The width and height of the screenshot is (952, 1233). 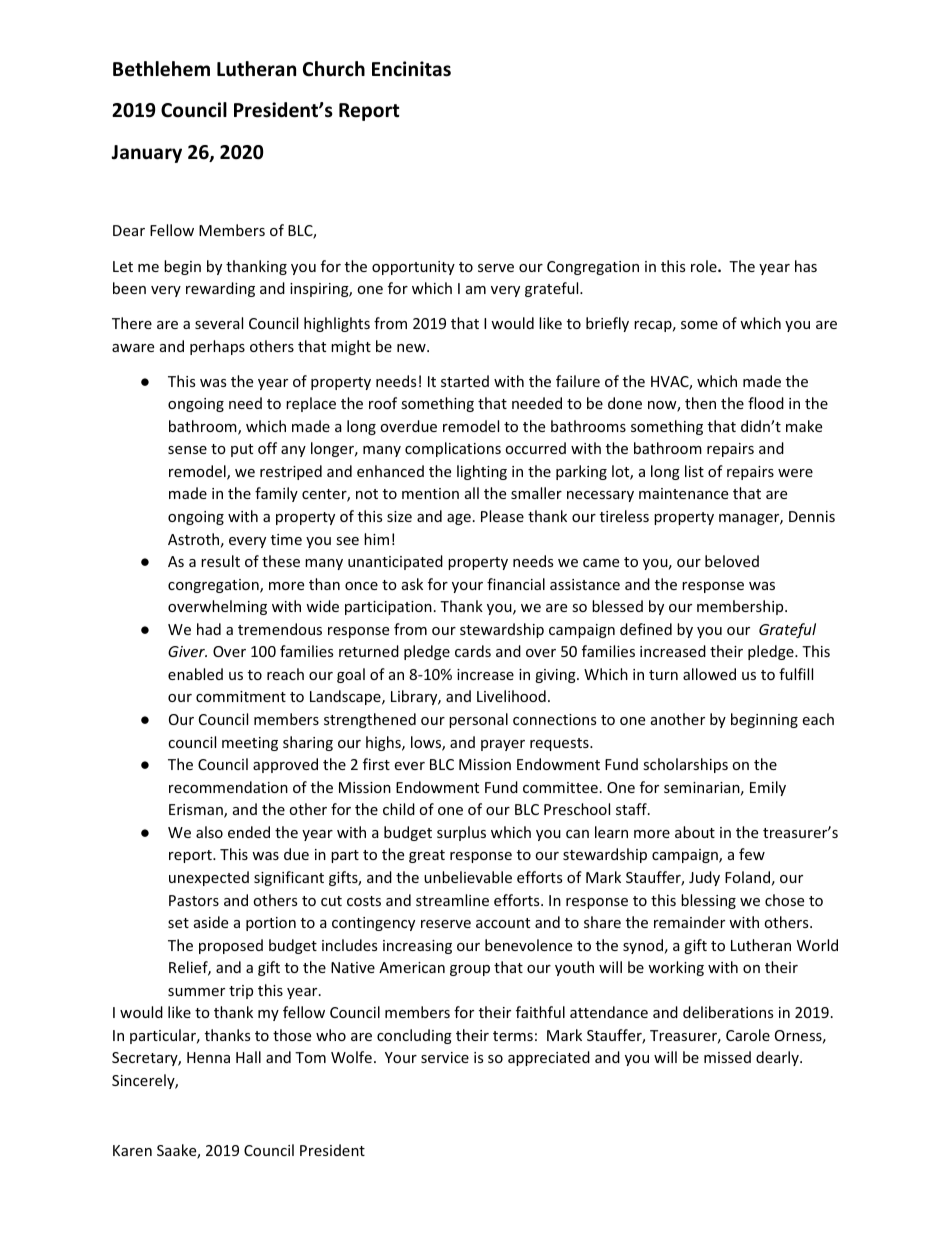 What do you see at coordinates (503, 745) in the screenshot?
I see `prayer` at bounding box center [503, 745].
